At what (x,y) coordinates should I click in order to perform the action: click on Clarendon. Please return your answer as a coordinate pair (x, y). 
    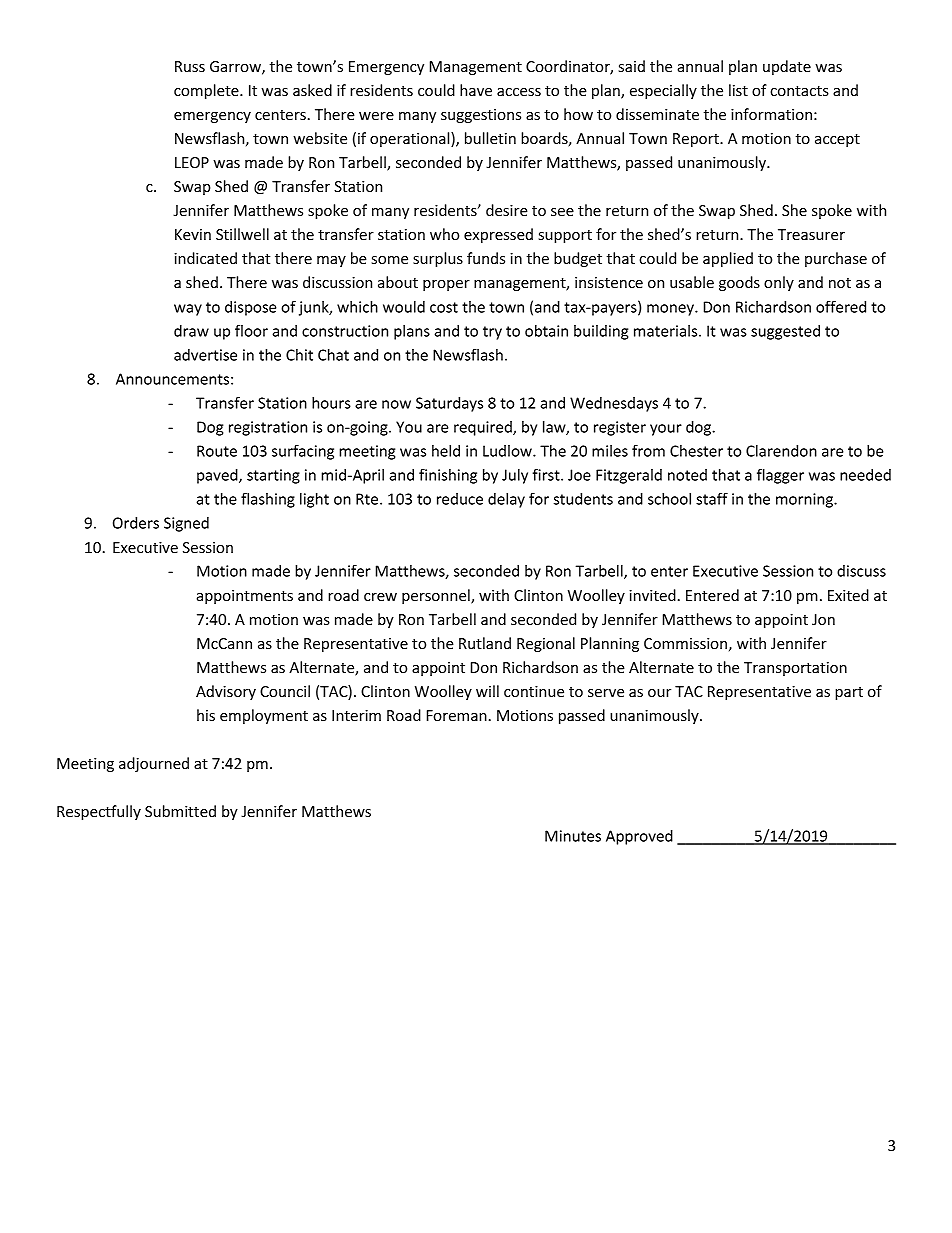
    Looking at the image, I should click on (781, 451).
